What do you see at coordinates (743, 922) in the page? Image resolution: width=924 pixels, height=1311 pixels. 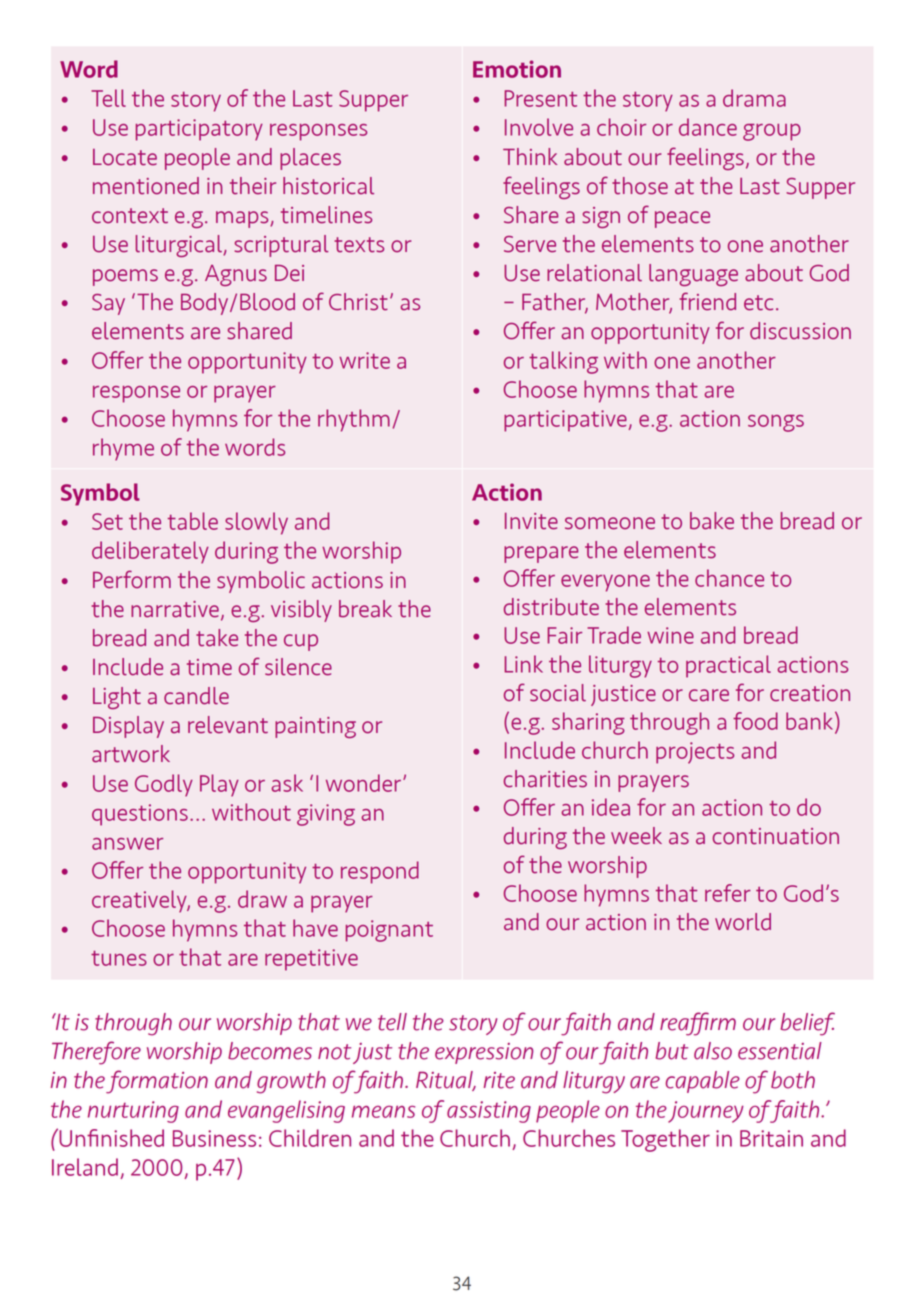 I see `world` at bounding box center [743, 922].
